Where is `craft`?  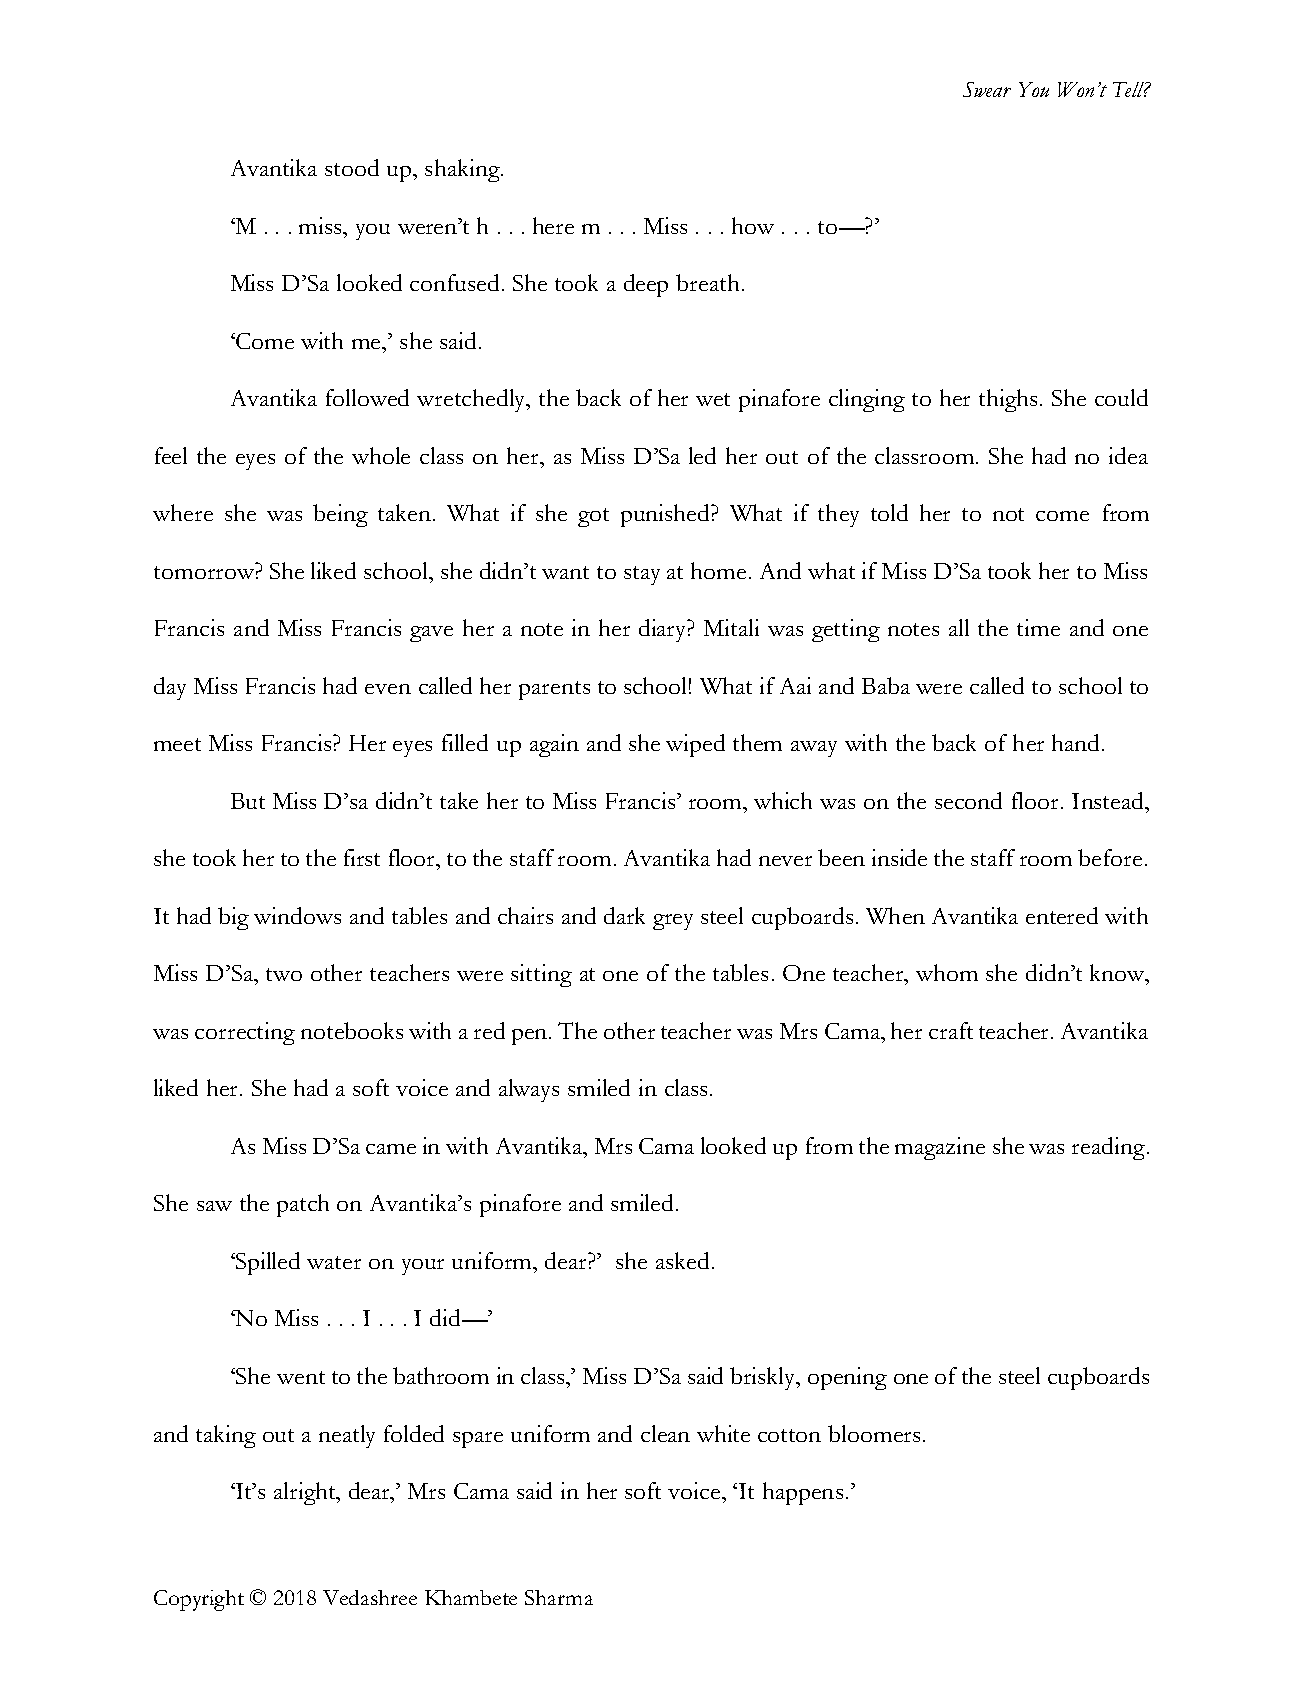 craft is located at coordinates (951, 1030).
